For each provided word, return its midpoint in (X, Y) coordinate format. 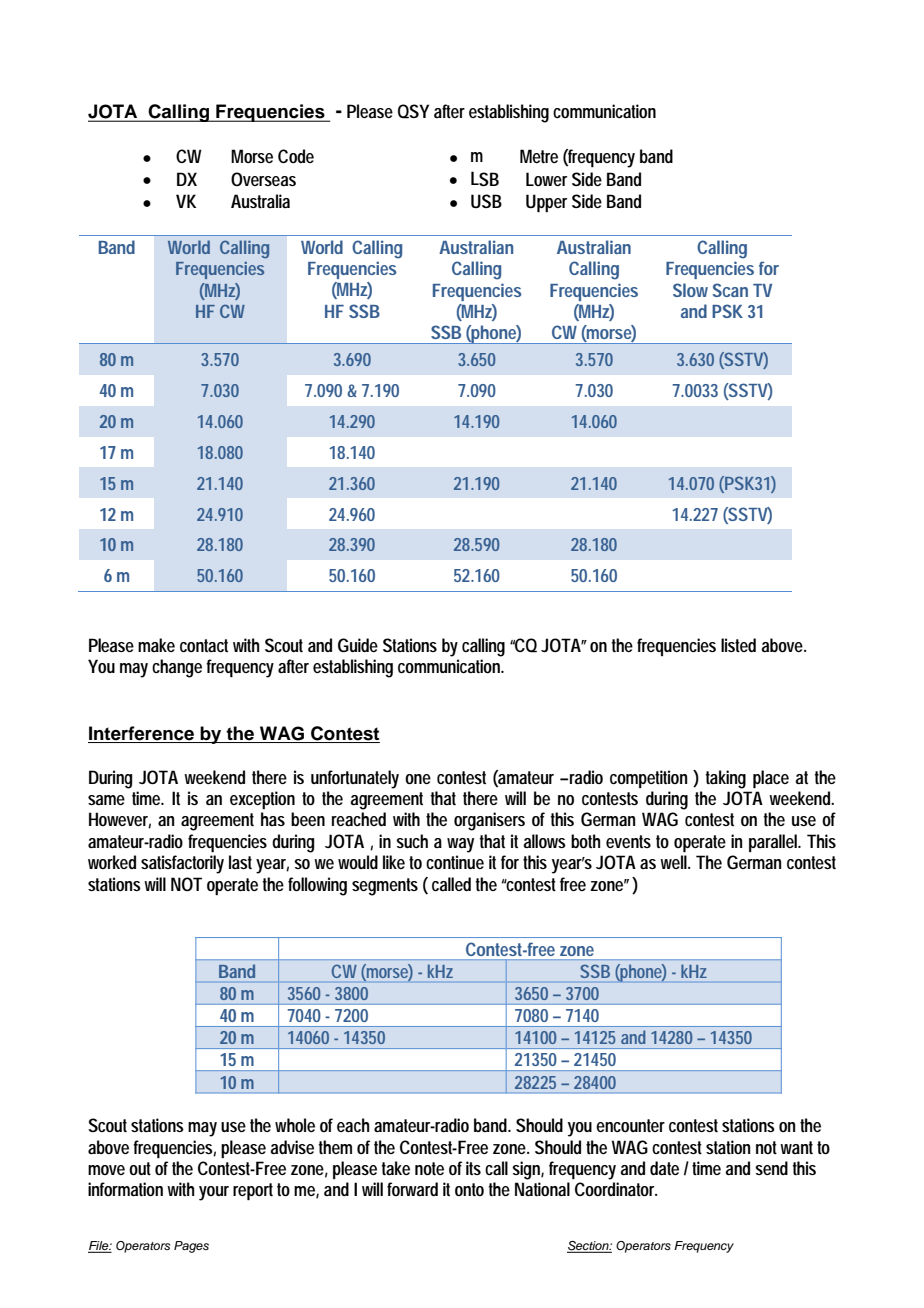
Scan (730, 290)
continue (455, 862)
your (214, 1193)
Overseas (263, 179)
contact (204, 645)
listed (738, 645)
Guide (358, 645)
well (674, 862)
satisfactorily (182, 864)
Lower (546, 179)
